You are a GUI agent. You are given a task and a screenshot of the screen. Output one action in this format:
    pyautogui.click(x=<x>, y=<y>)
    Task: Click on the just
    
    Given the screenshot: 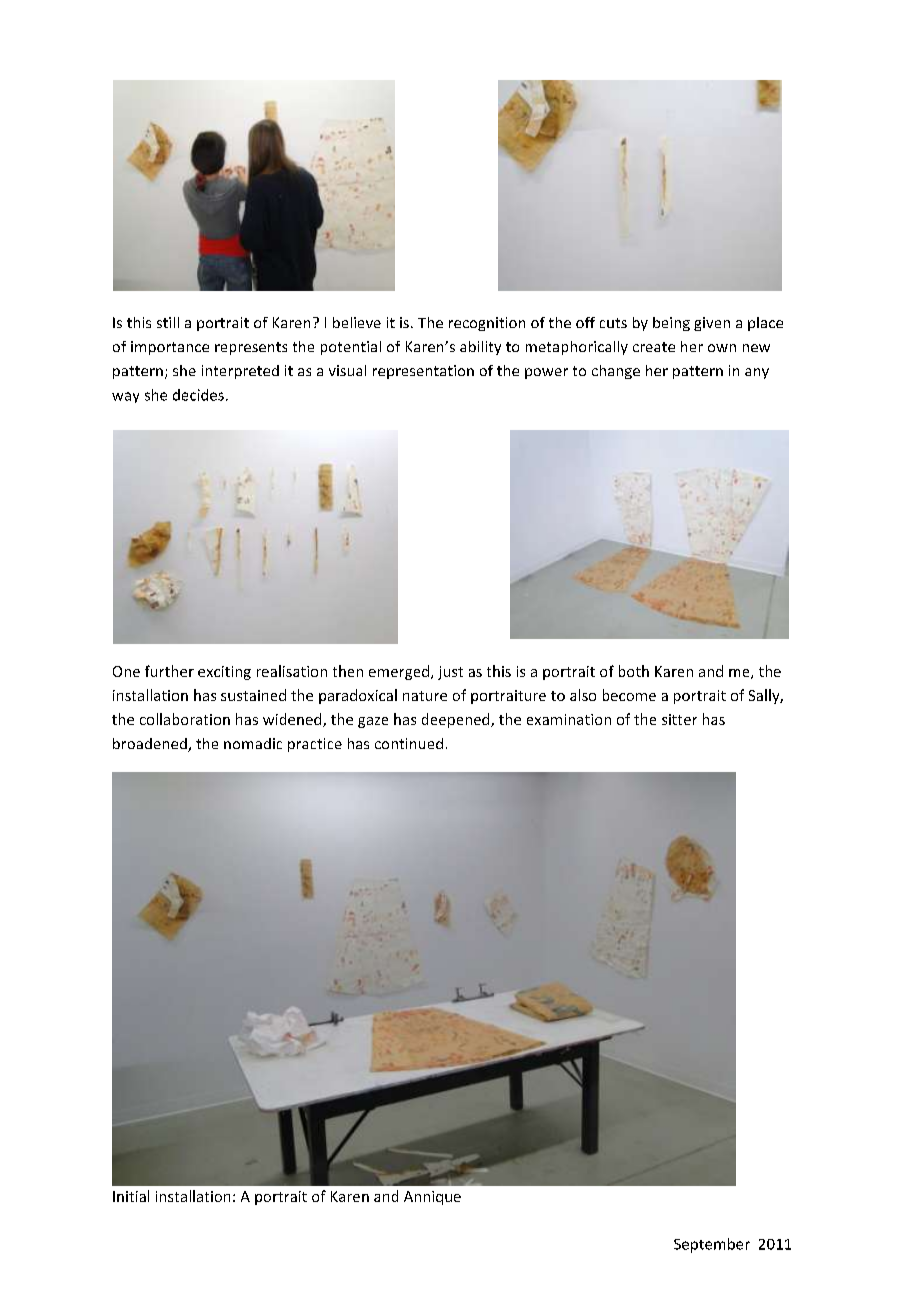 What is the action you would take?
    pyautogui.click(x=450, y=673)
